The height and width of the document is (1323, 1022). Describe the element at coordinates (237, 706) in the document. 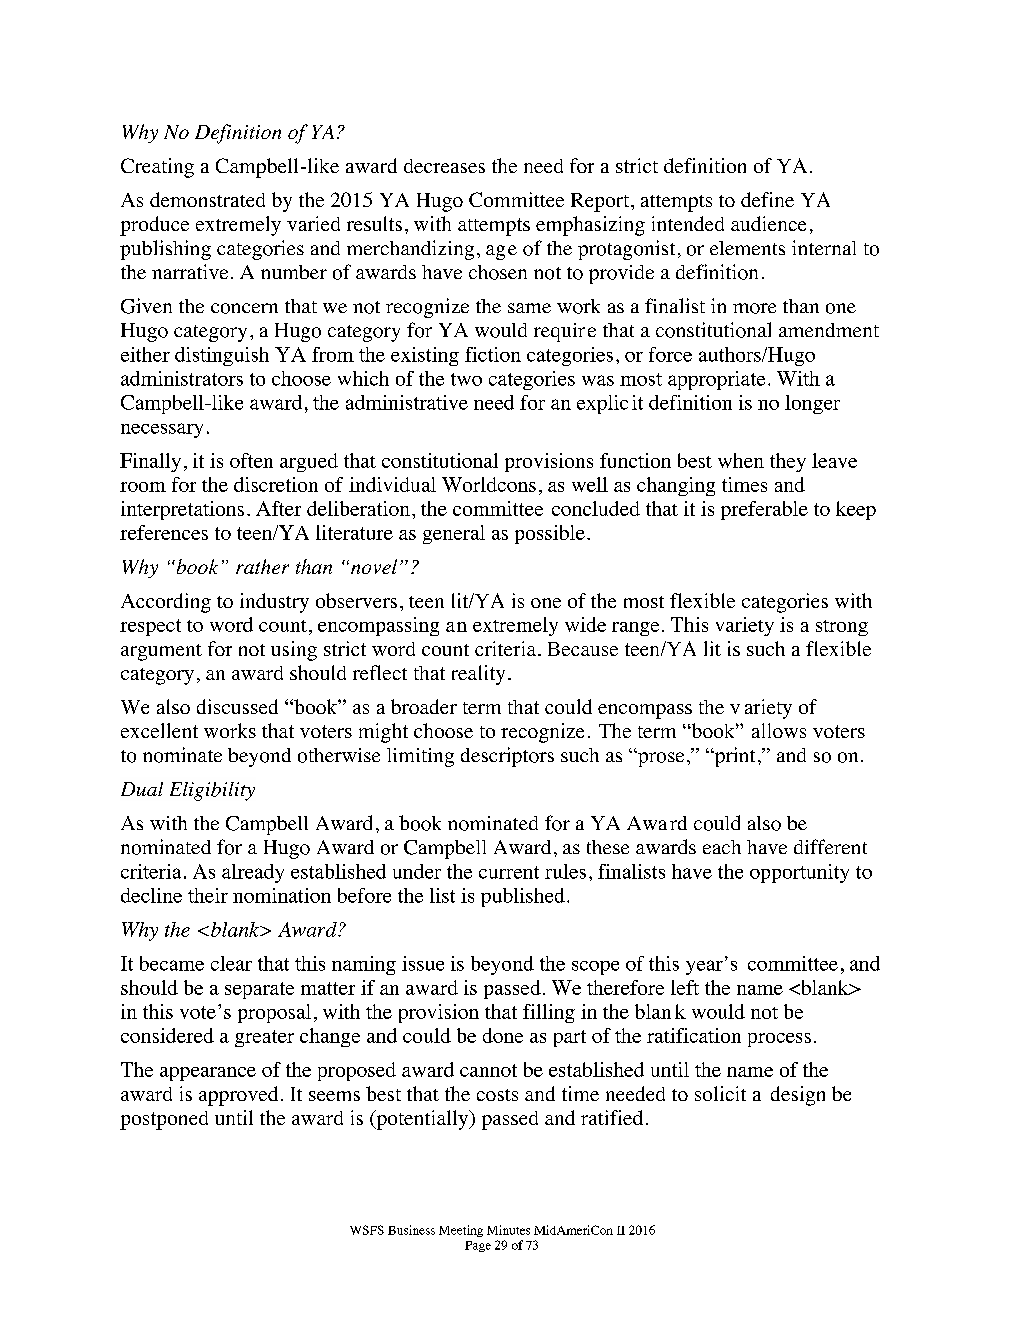

I see `discussed` at that location.
